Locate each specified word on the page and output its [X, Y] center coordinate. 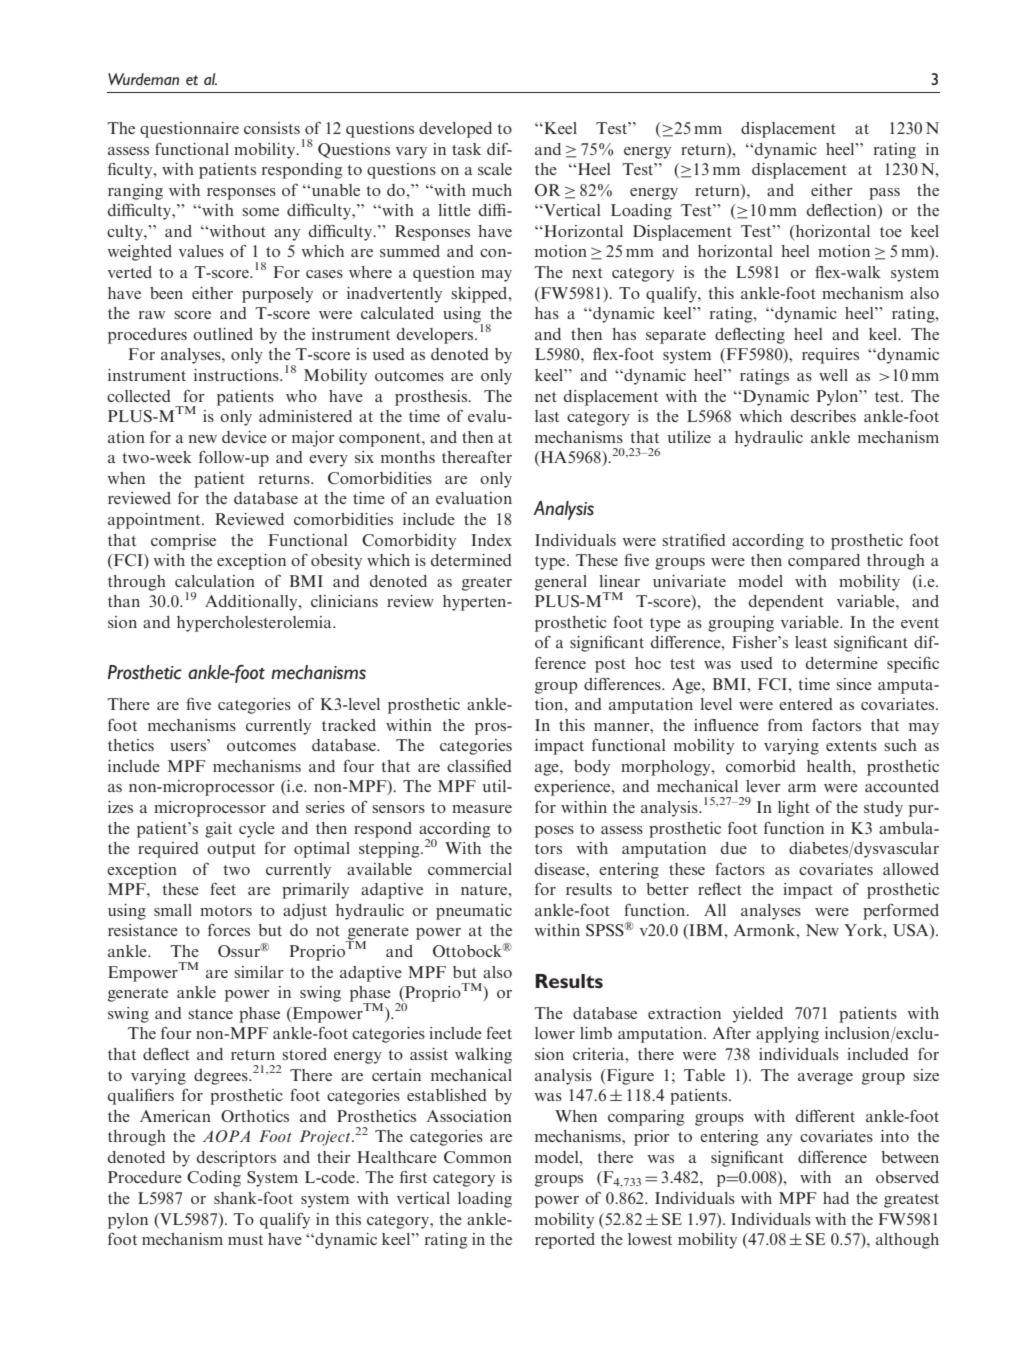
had [836, 1198]
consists [272, 128]
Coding [214, 1179]
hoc [648, 663]
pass [884, 194]
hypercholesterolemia [255, 624]
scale [495, 169]
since [854, 684]
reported [565, 1241]
